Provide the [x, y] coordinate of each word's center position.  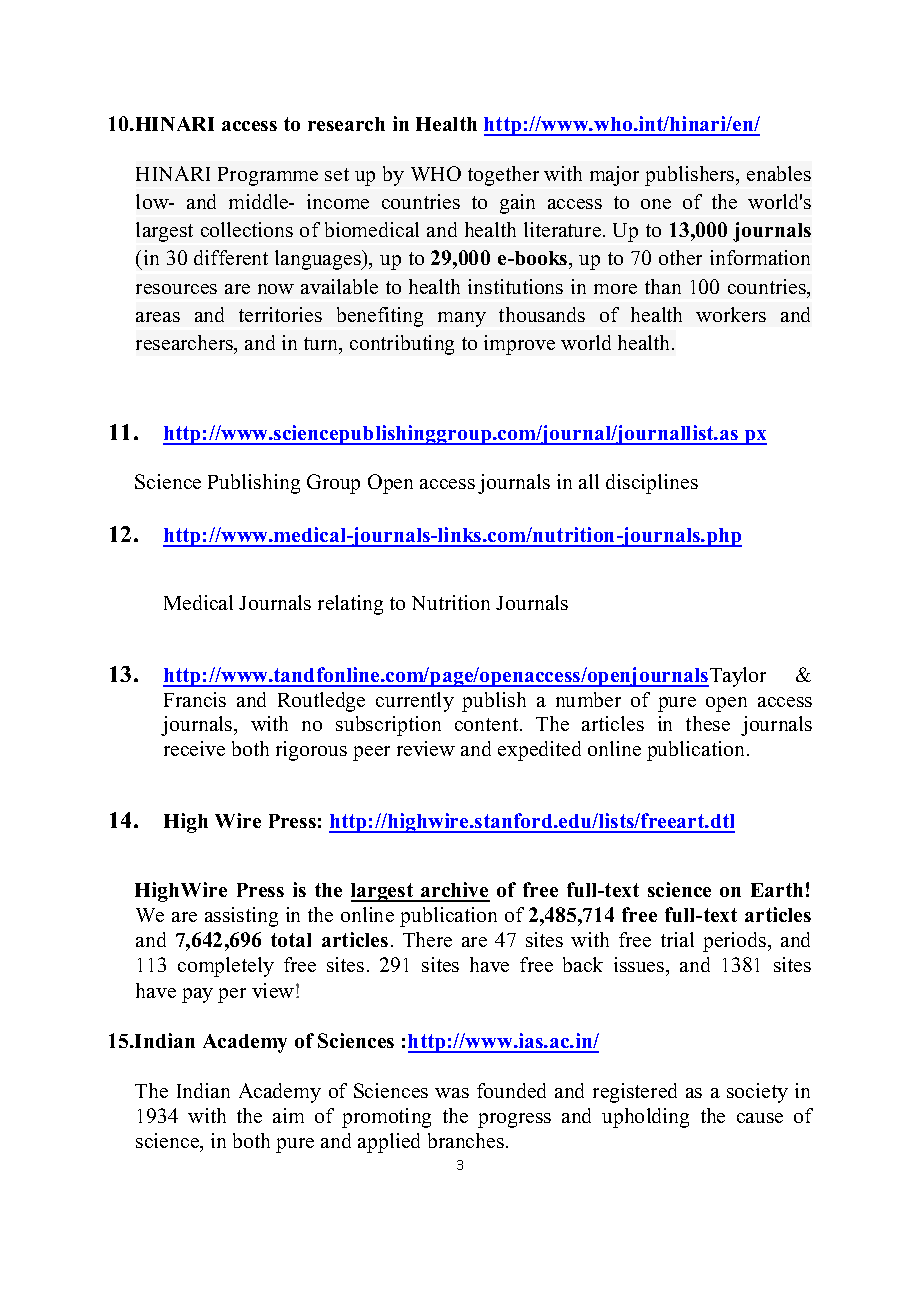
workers [731, 314]
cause [760, 1118]
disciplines [652, 484]
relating [350, 605]
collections [247, 229]
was [452, 1093]
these [708, 723]
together [503, 176]
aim [288, 1115]
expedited [539, 751]
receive [194, 748]
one [656, 204]
